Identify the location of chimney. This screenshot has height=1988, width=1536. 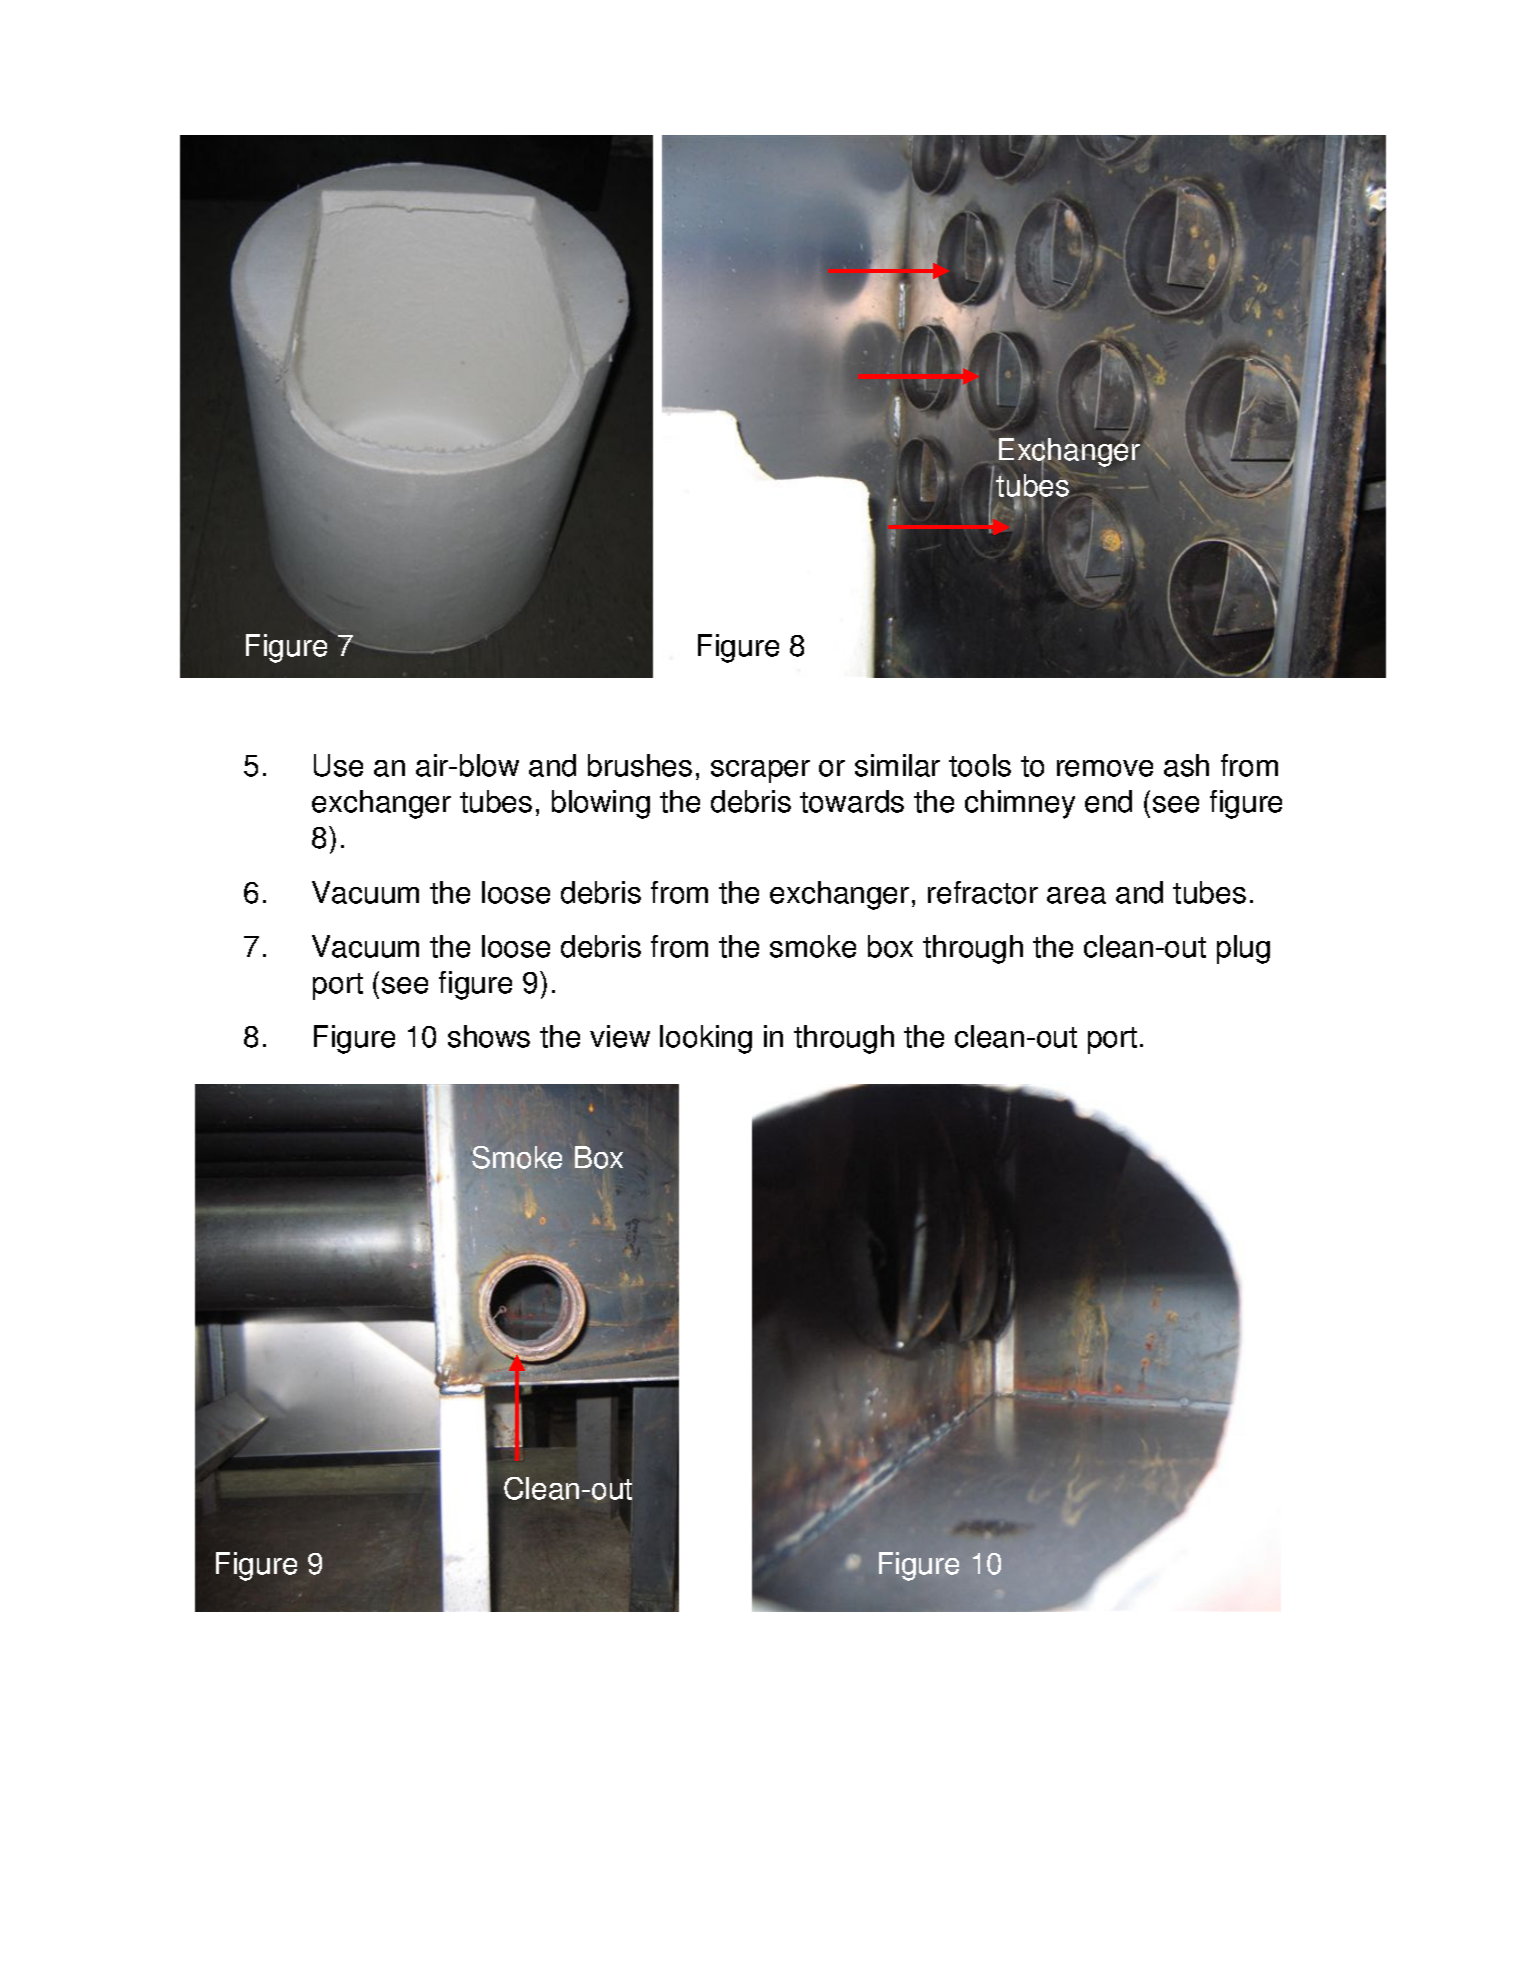
(1020, 804).
